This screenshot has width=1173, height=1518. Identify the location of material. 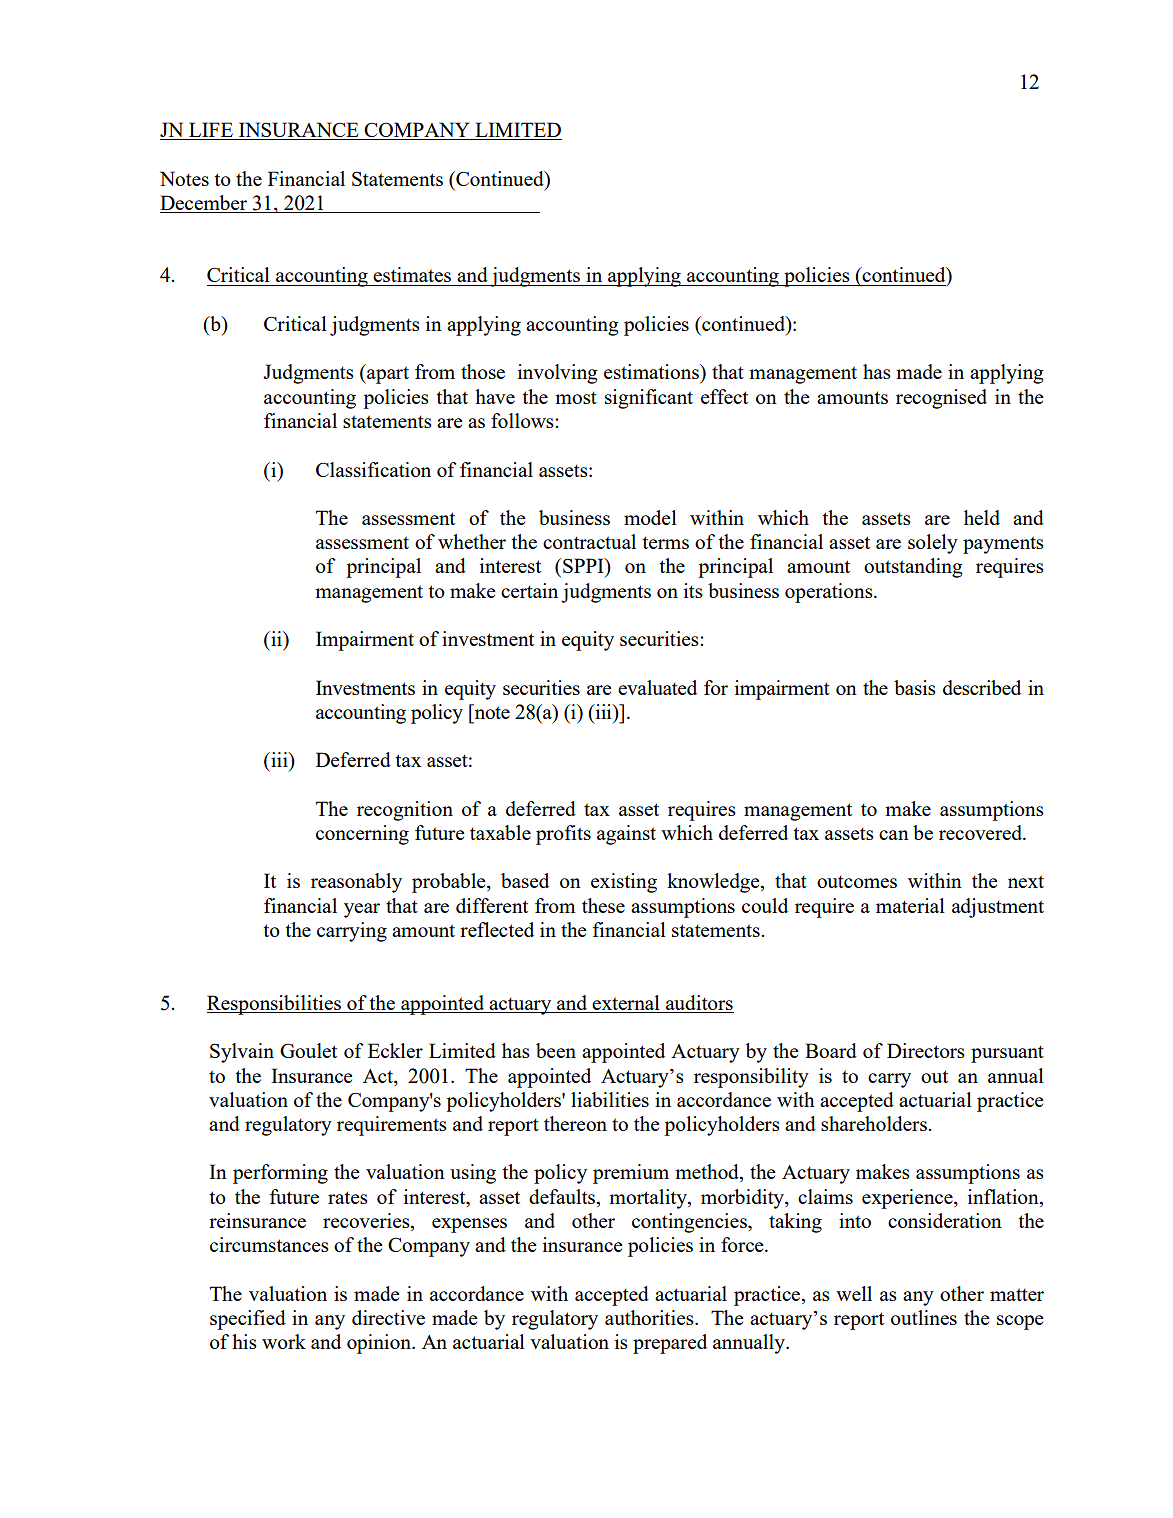
(910, 905).
